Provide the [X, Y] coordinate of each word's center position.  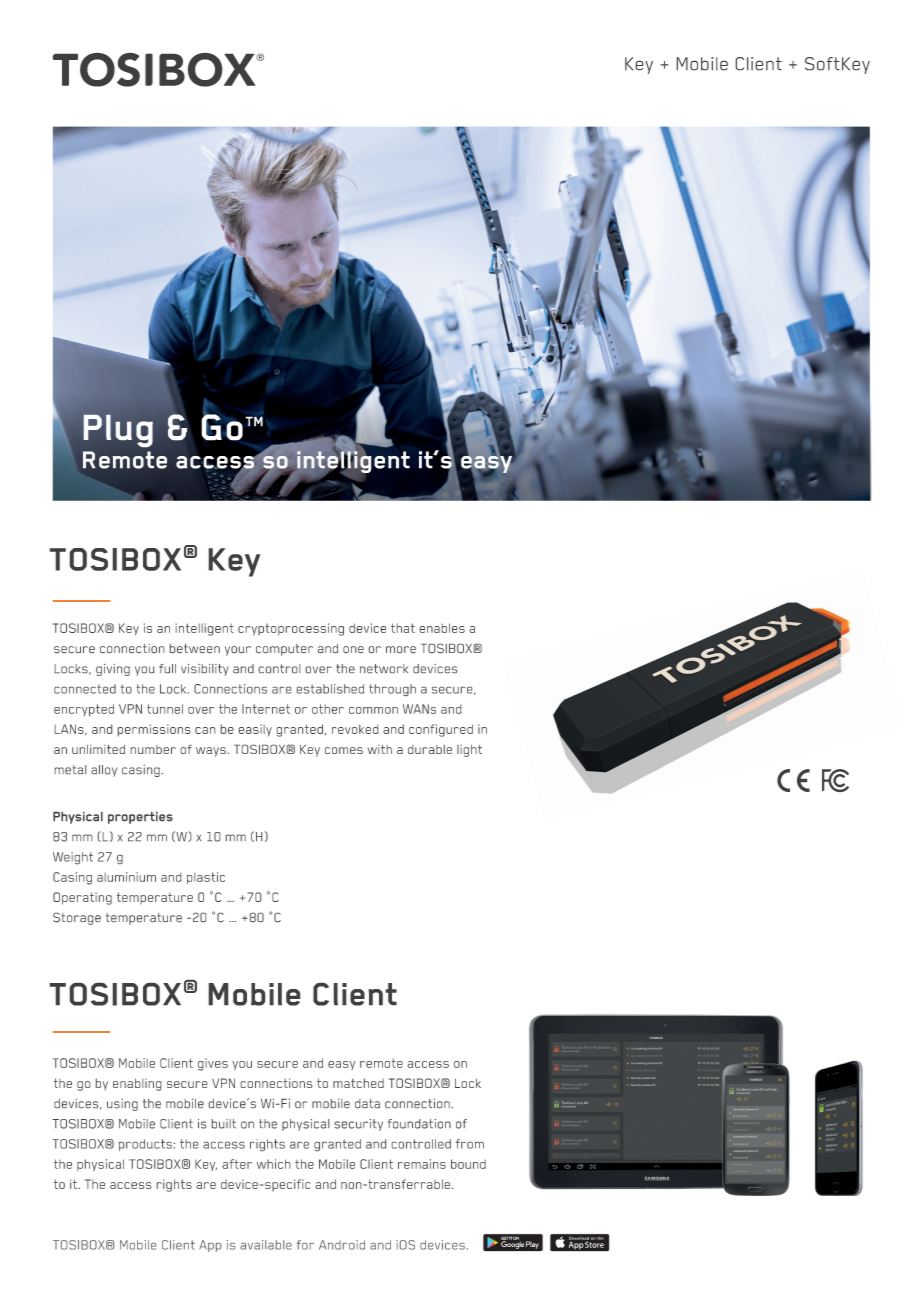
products [145, 1145]
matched [358, 1083]
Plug [118, 430]
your [238, 651]
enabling [137, 1084]
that [403, 628]
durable [430, 749]
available [266, 1245]
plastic [206, 878]
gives [213, 1064]
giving [113, 670]
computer [284, 650]
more [401, 649]
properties [140, 818]
